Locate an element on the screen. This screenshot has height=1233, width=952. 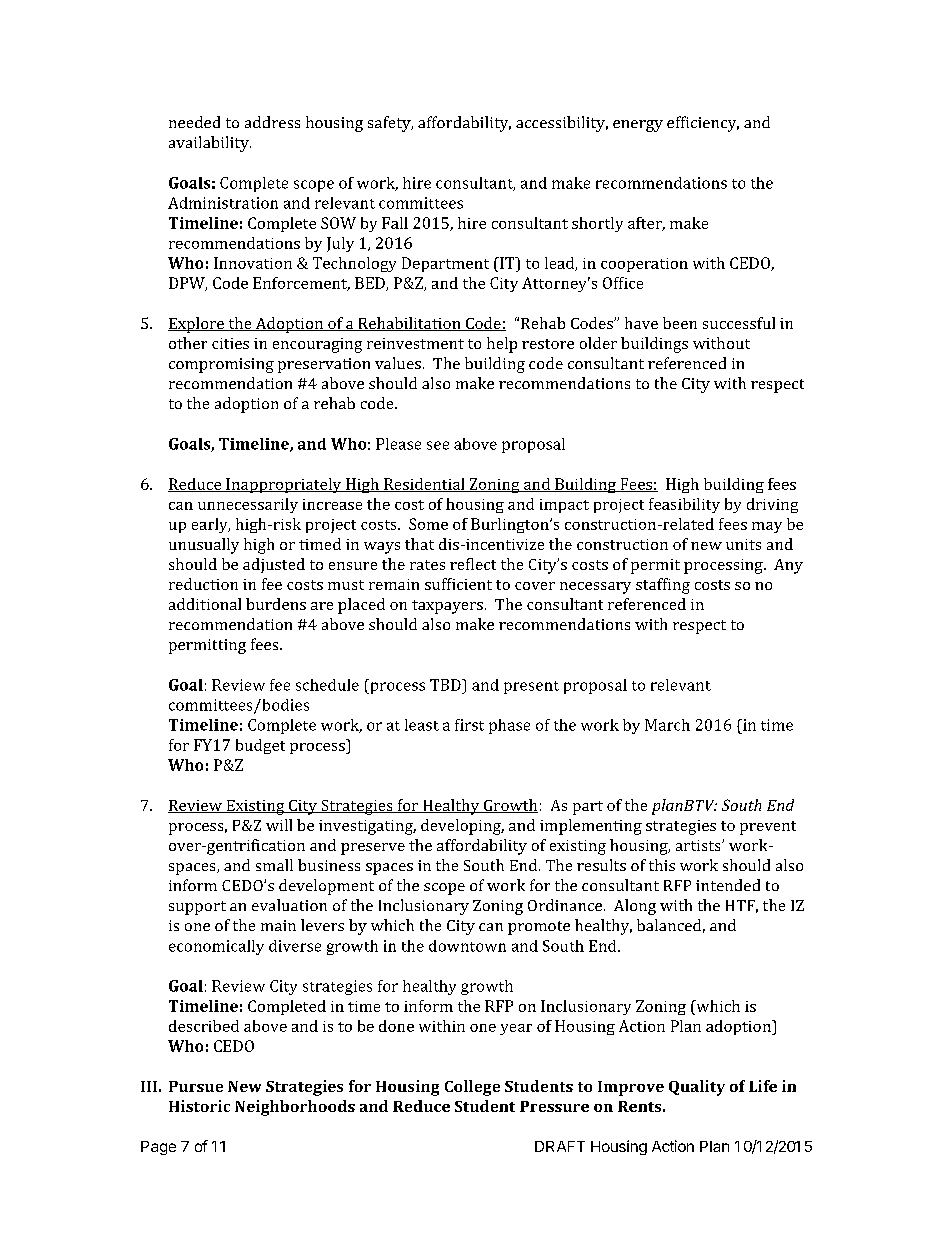
Quality is located at coordinates (697, 1088).
